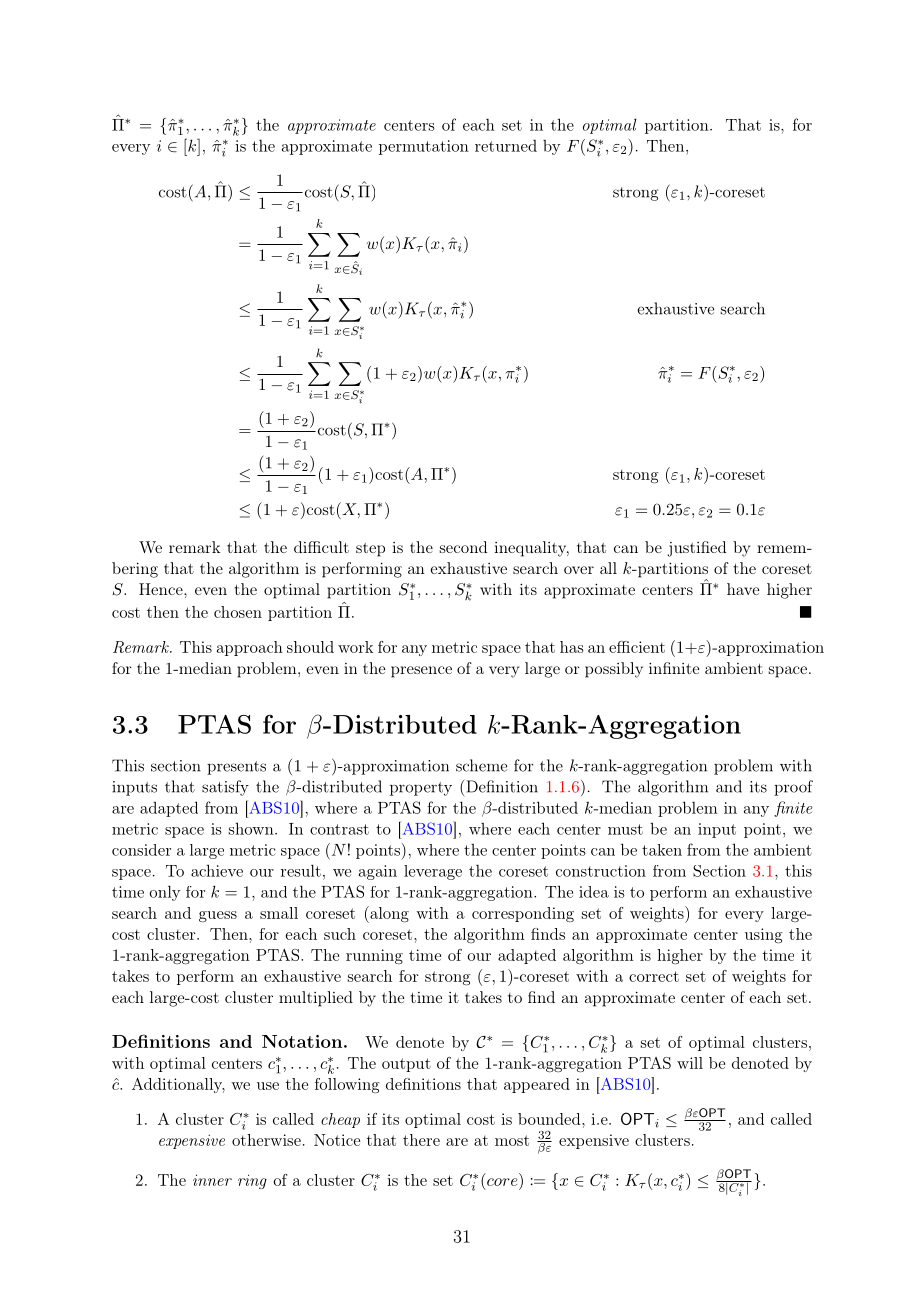 This screenshot has height=1308, width=924. Describe the element at coordinates (696, 549) in the screenshot. I see `justified` at that location.
